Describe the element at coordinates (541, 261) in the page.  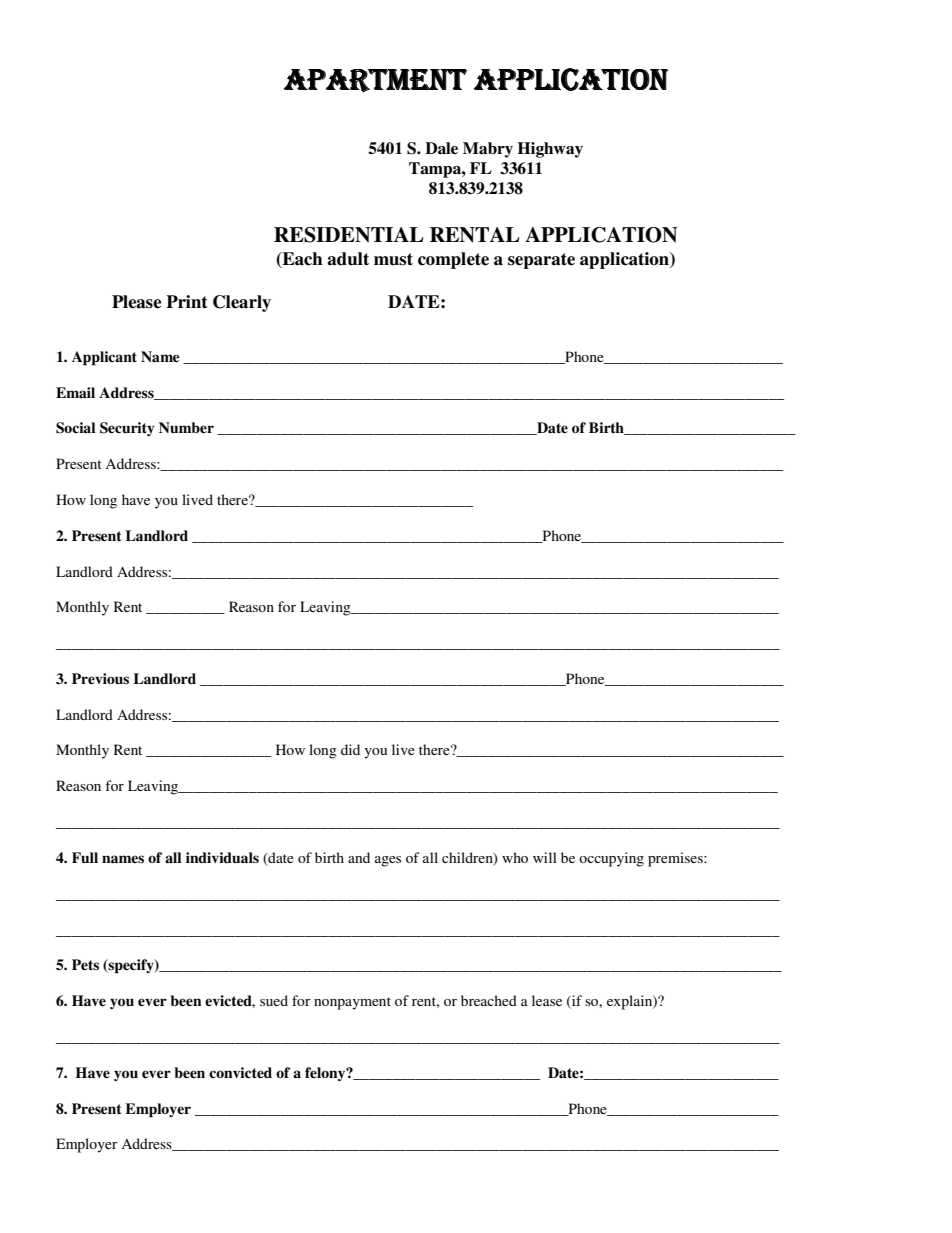
I see `separate` at that location.
